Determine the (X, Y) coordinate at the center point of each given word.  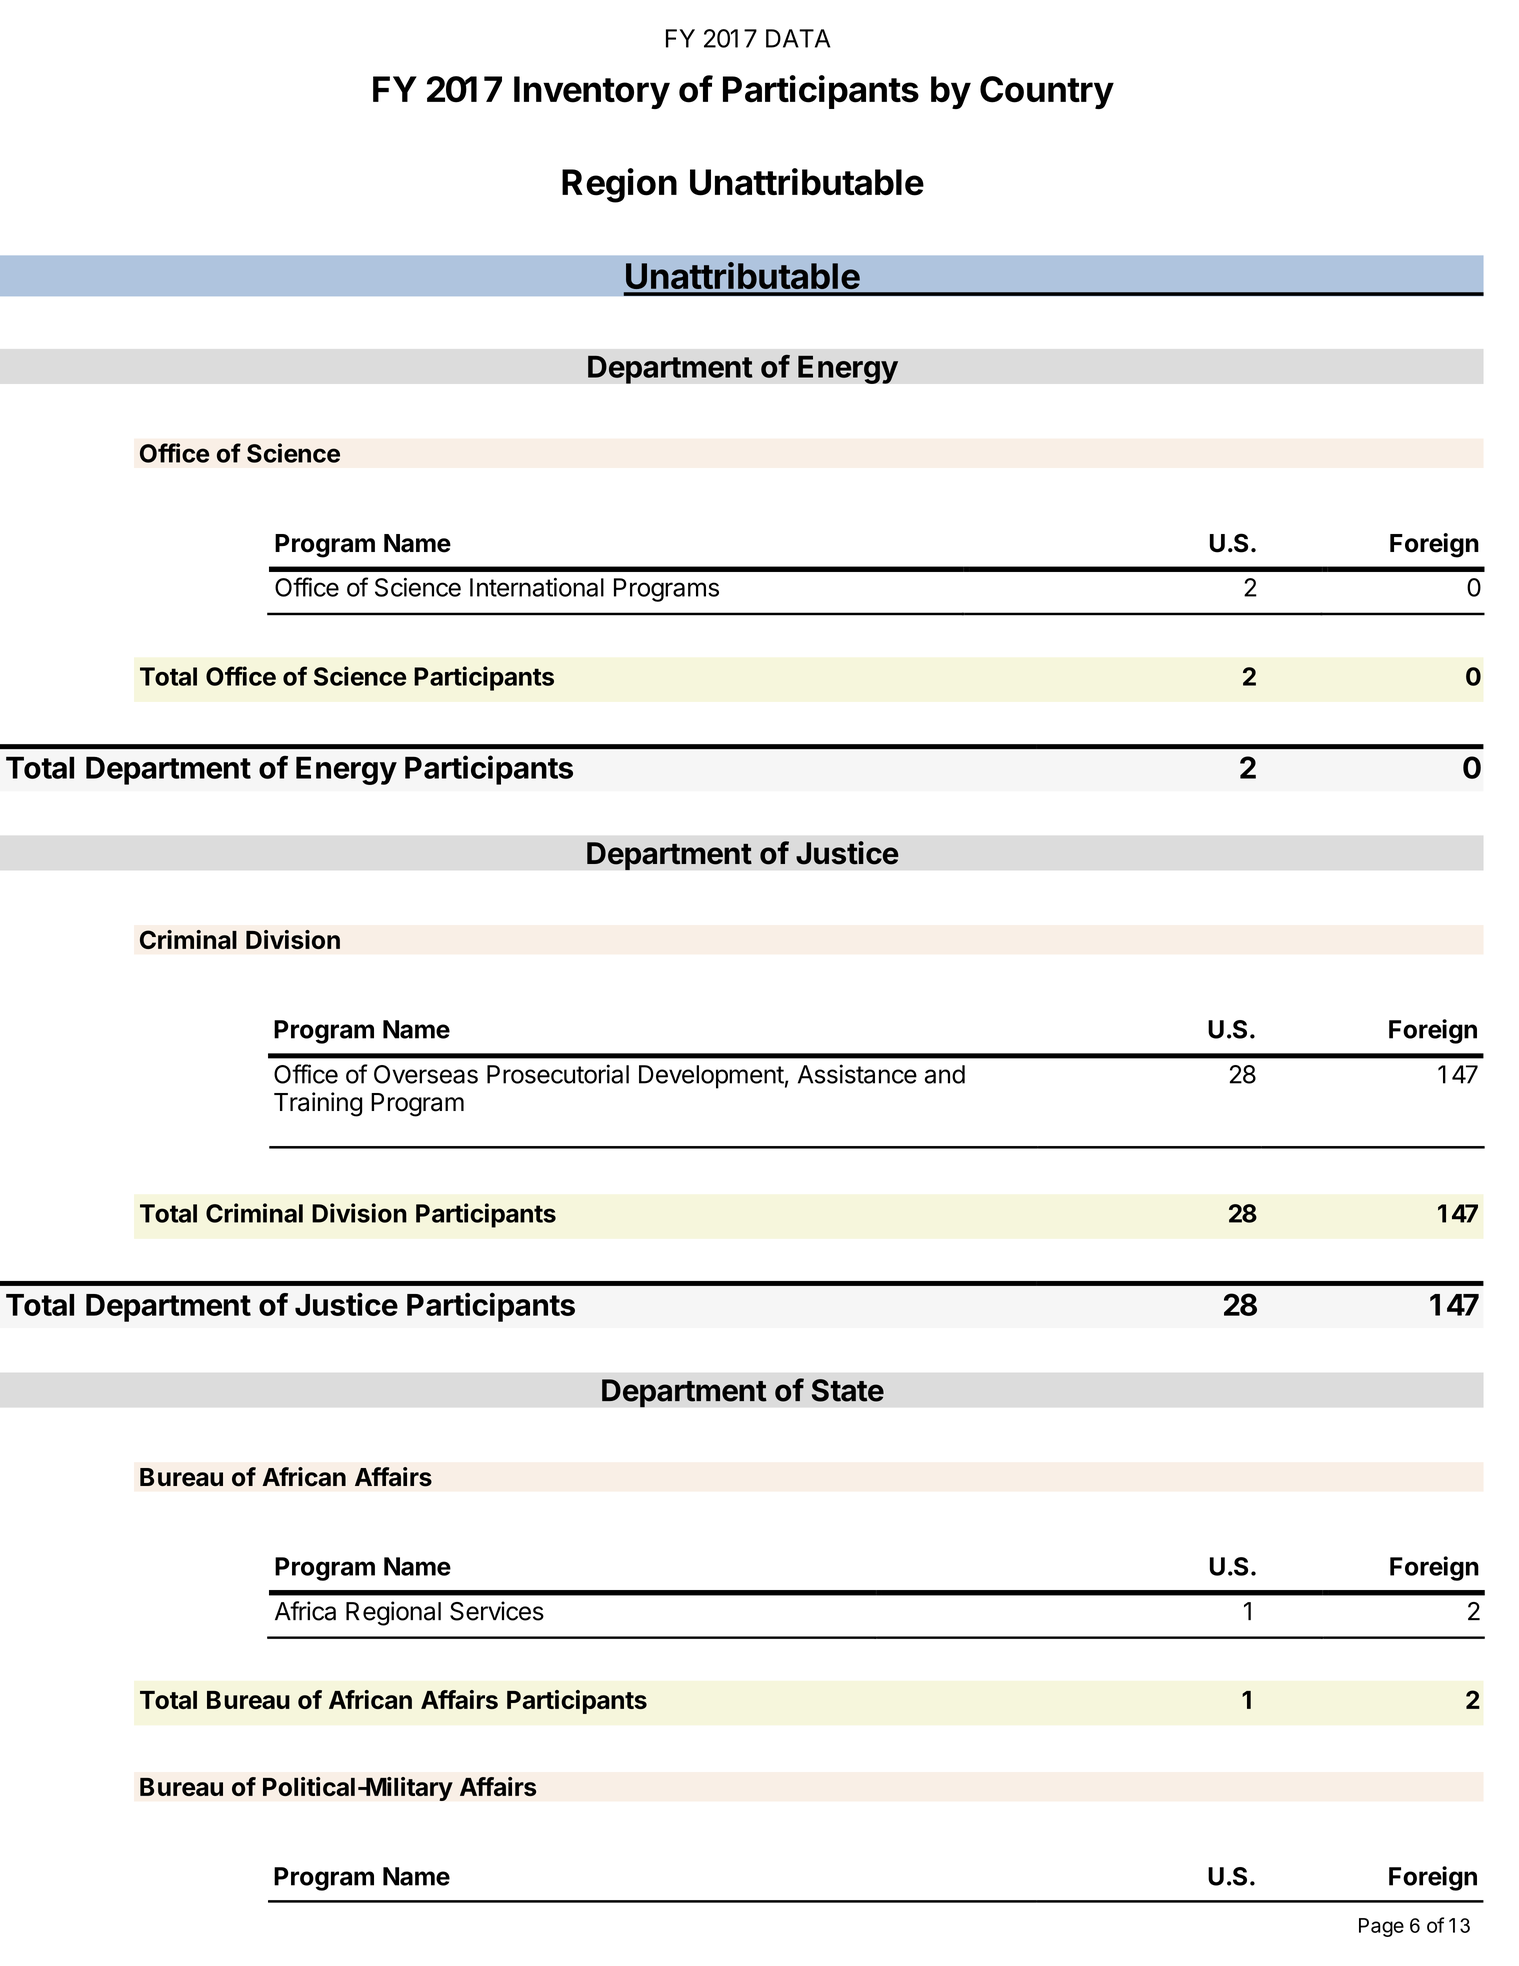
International (537, 587)
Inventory (592, 92)
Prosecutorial (558, 1074)
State (848, 1390)
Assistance (857, 1074)
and (945, 1074)
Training (318, 1104)
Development (711, 1077)
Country (1047, 92)
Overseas (426, 1074)
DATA (798, 38)
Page (1381, 1927)
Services (497, 1611)
